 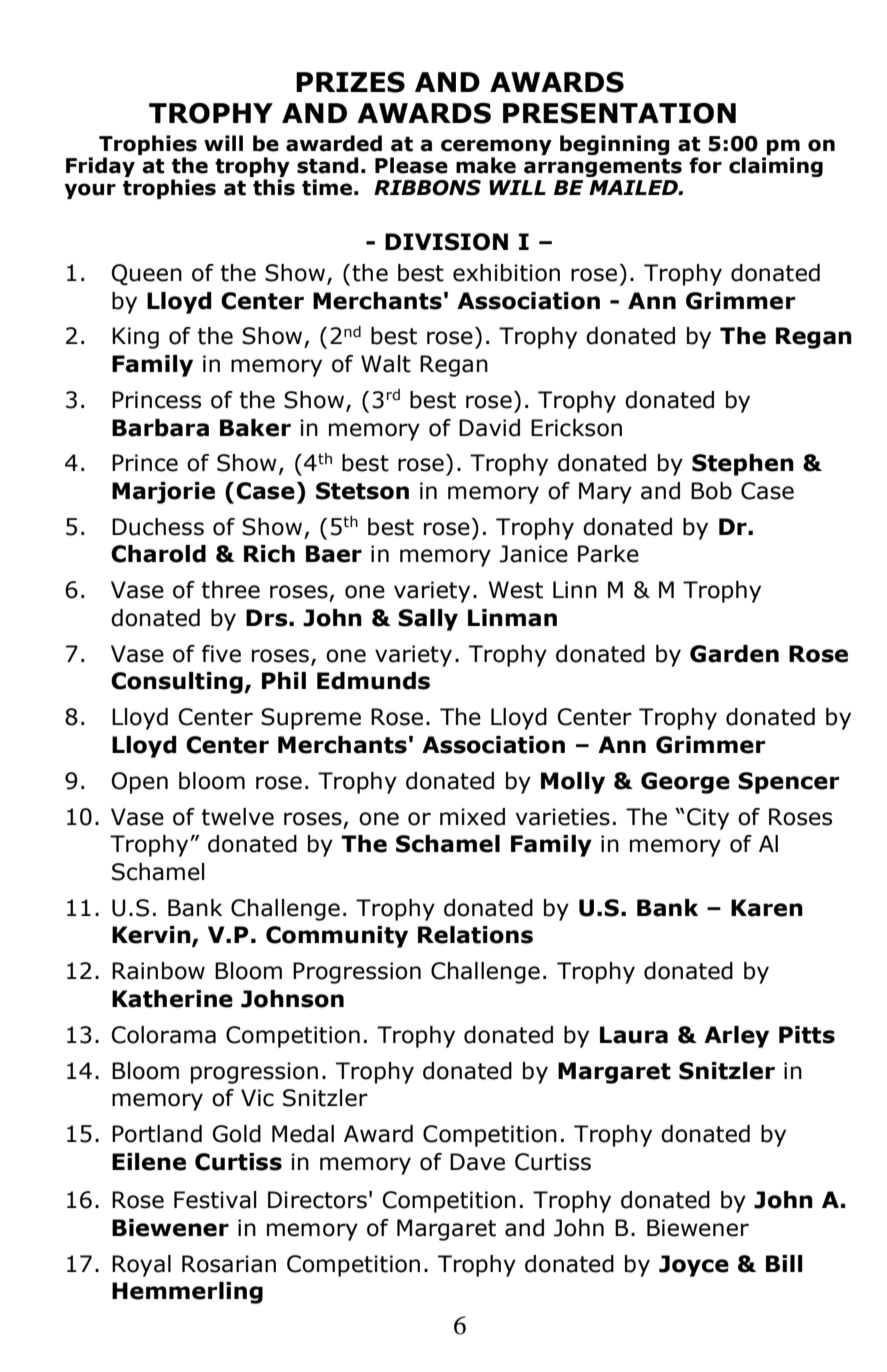 I want to click on Friday, so click(x=100, y=167).
